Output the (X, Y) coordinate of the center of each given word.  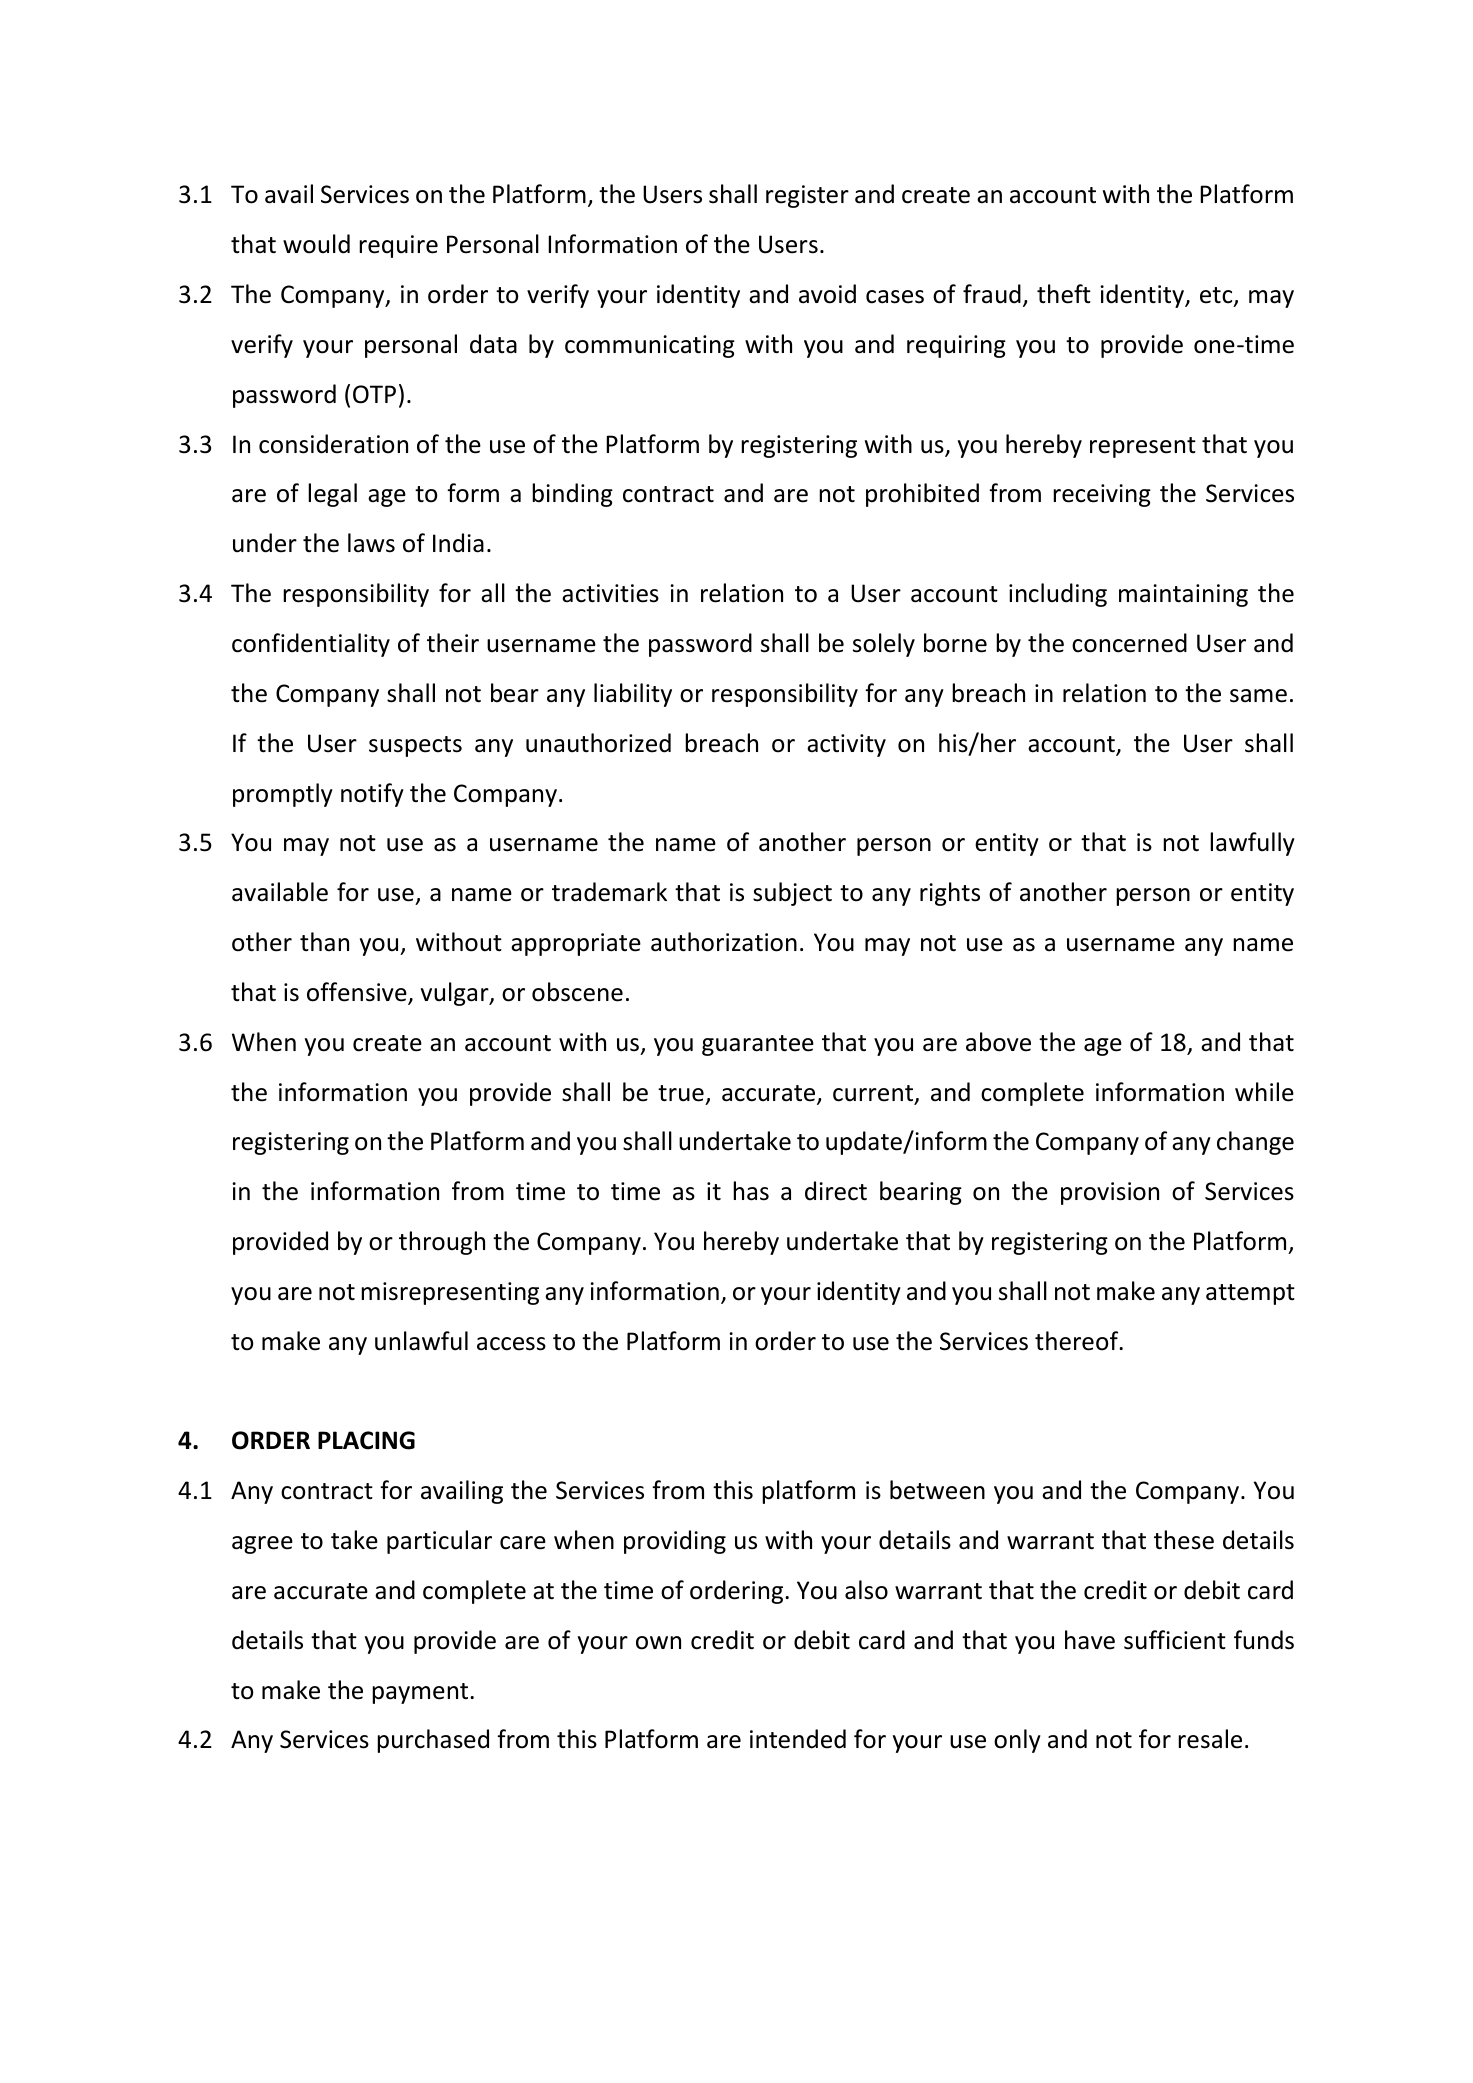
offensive (358, 993)
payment (421, 1693)
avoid (827, 294)
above (998, 1042)
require (398, 246)
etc (1217, 296)
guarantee (758, 1045)
